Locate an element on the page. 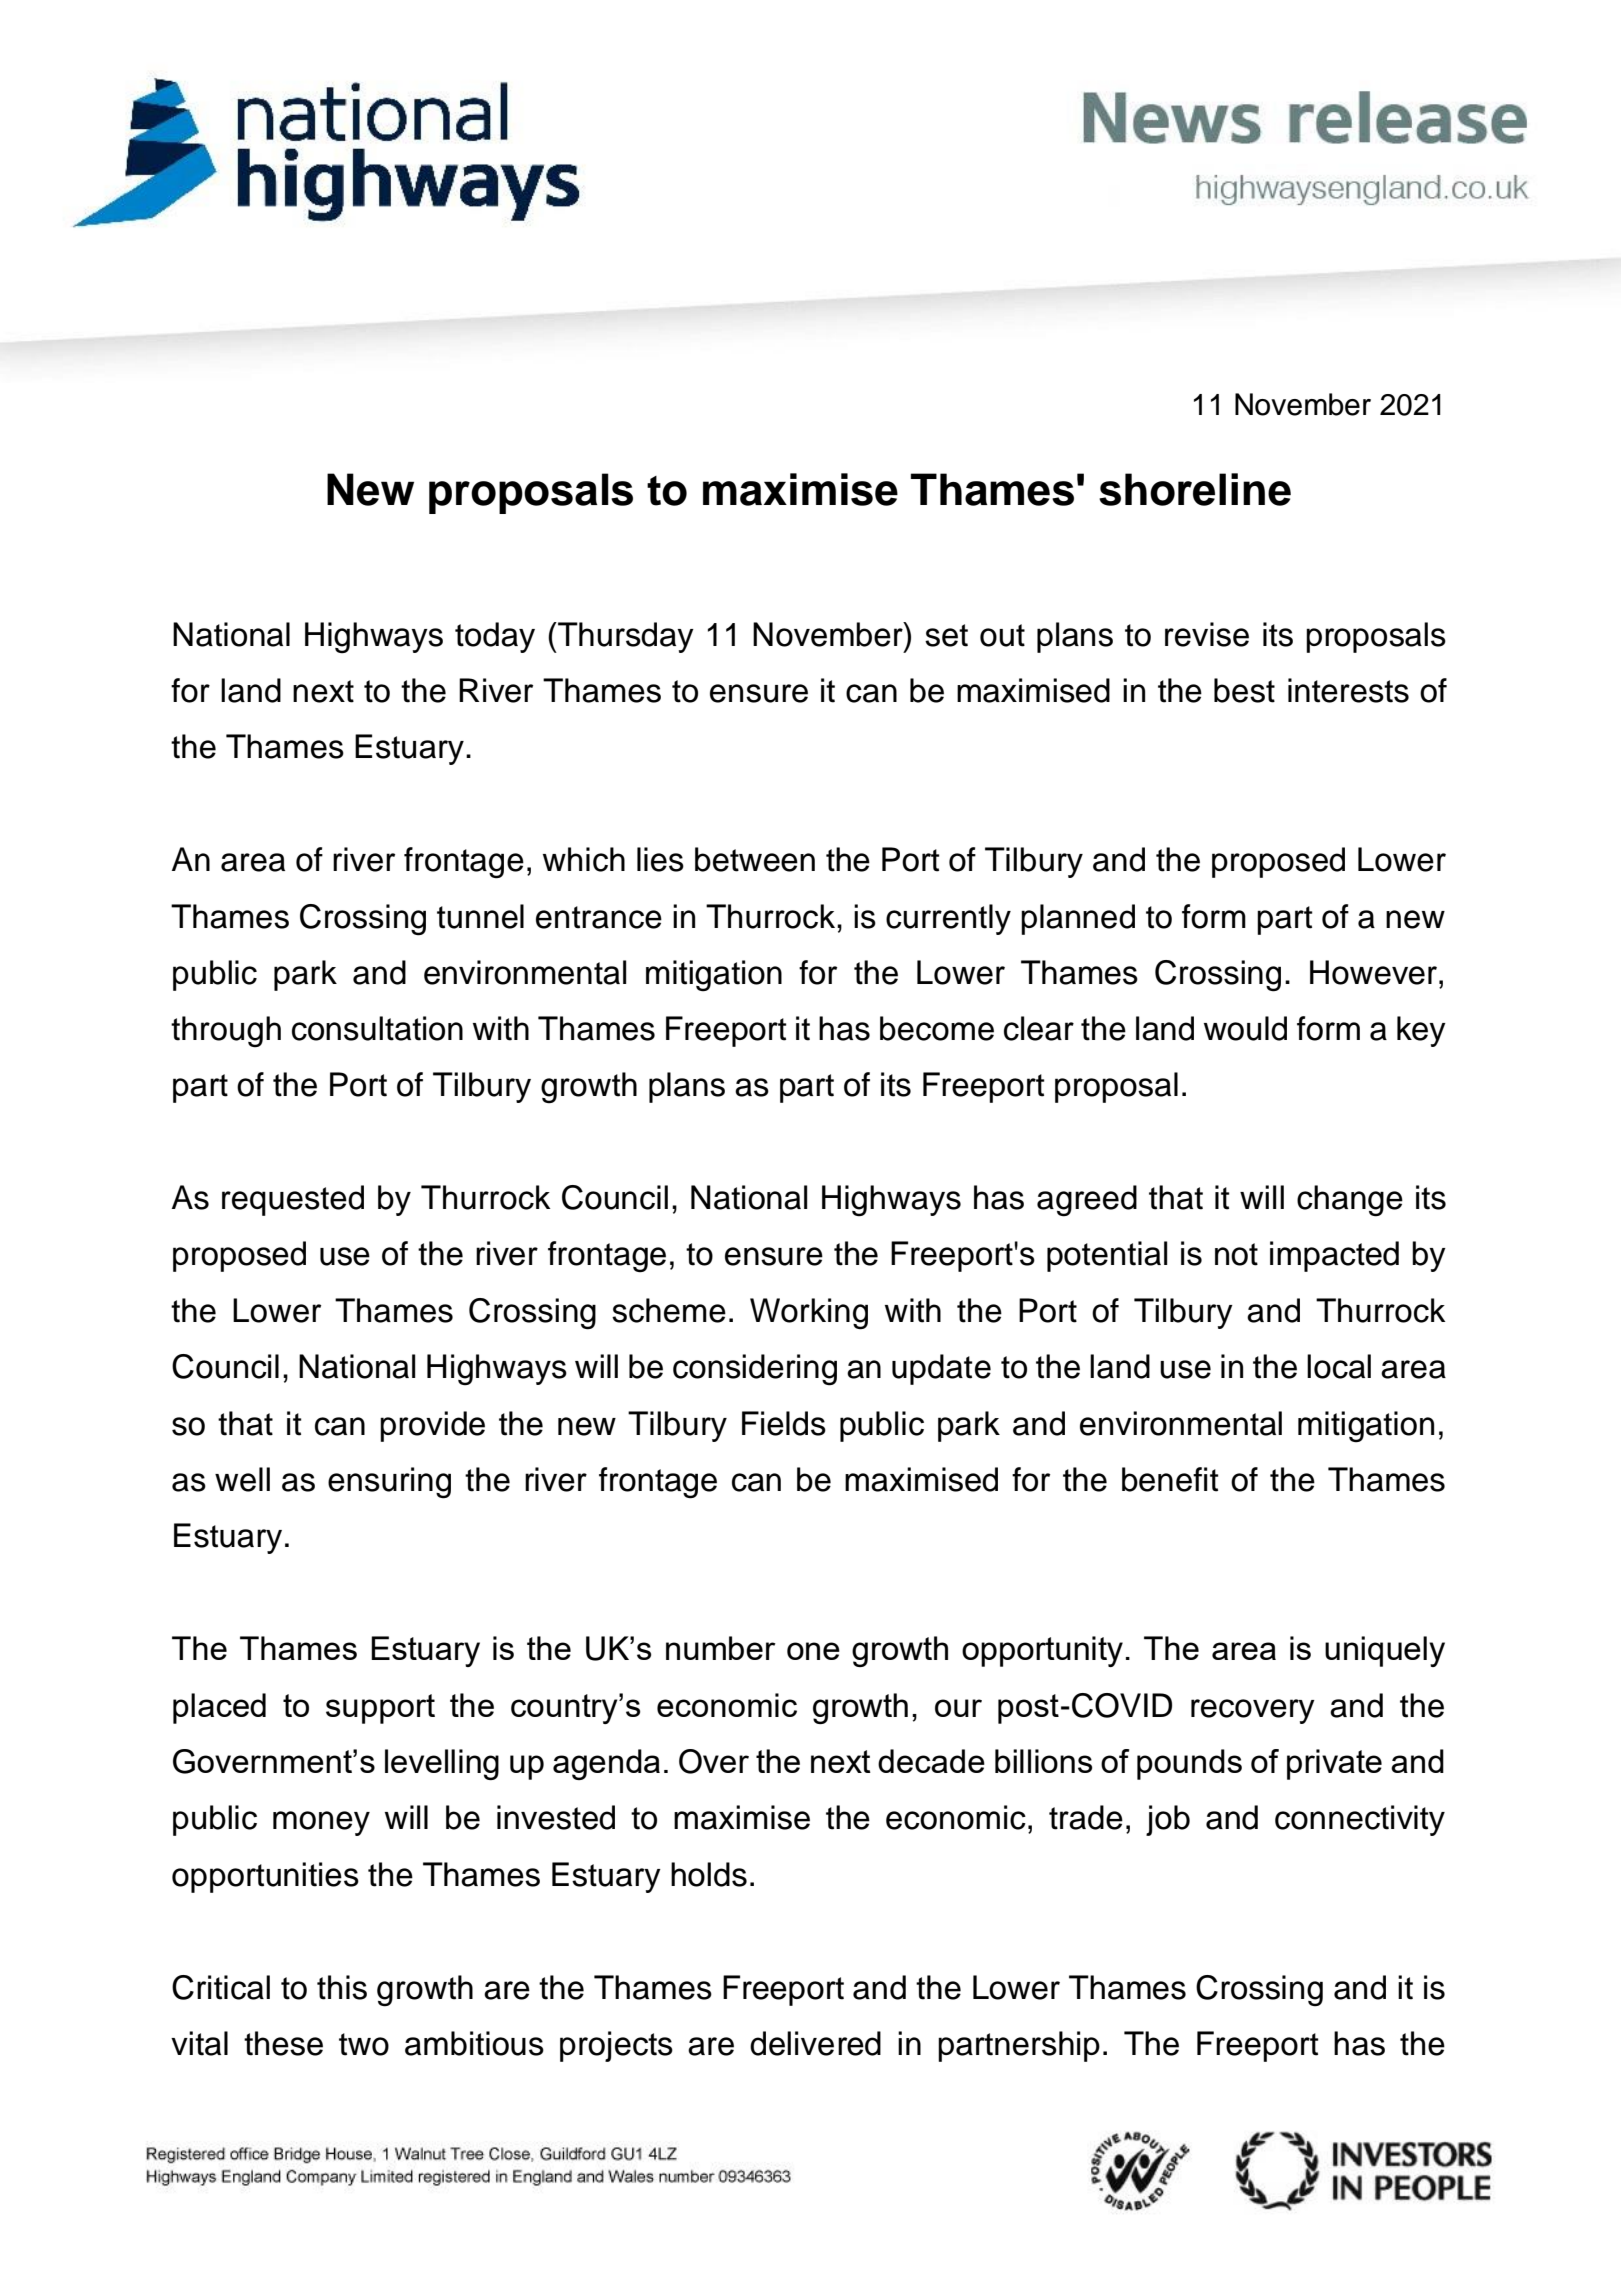 This page has width=1621, height=2293. private is located at coordinates (1334, 1764).
